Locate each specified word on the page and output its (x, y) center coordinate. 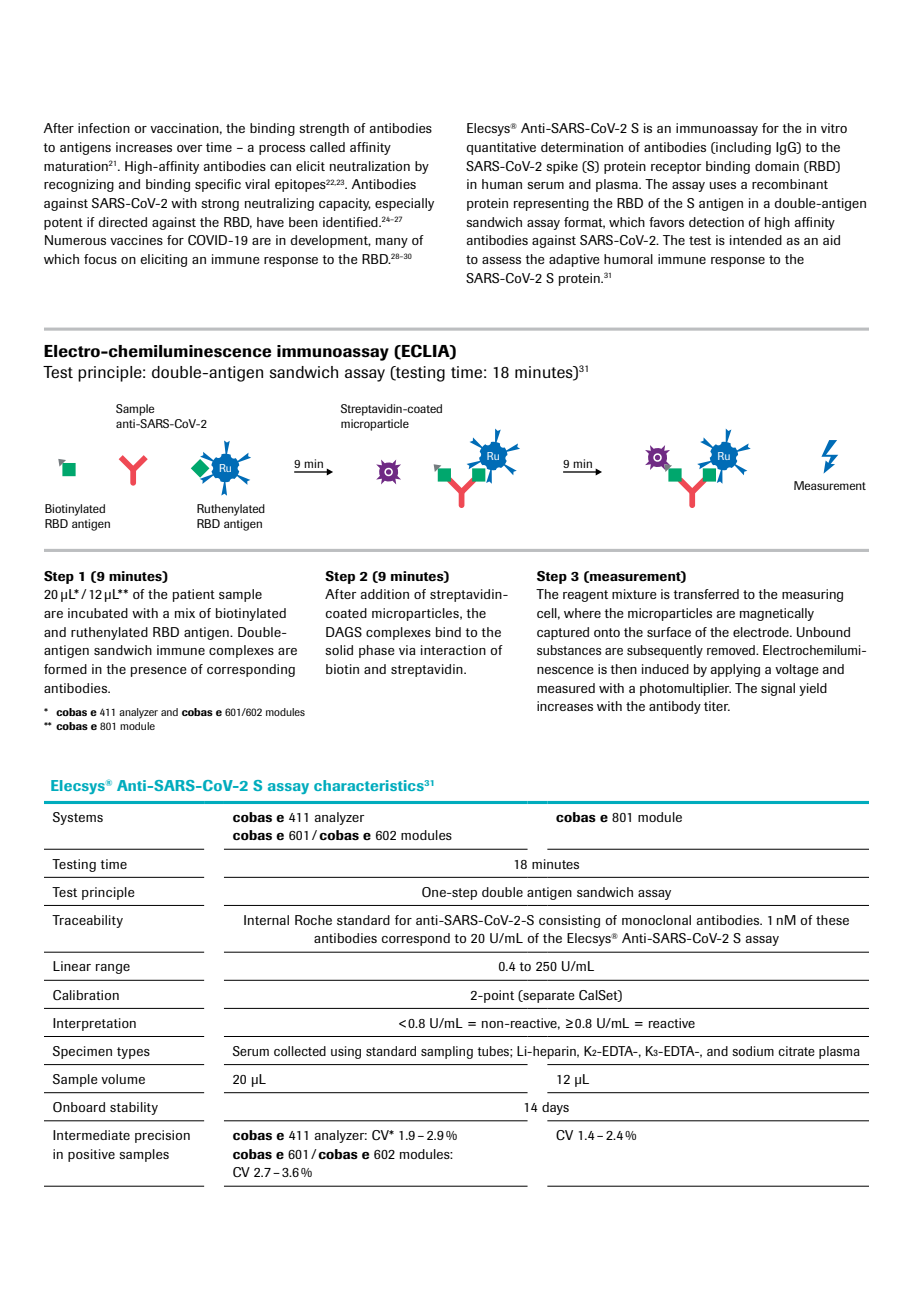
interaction (453, 650)
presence (159, 672)
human (502, 184)
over (189, 148)
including (742, 148)
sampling (447, 1052)
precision (162, 1136)
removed (732, 650)
